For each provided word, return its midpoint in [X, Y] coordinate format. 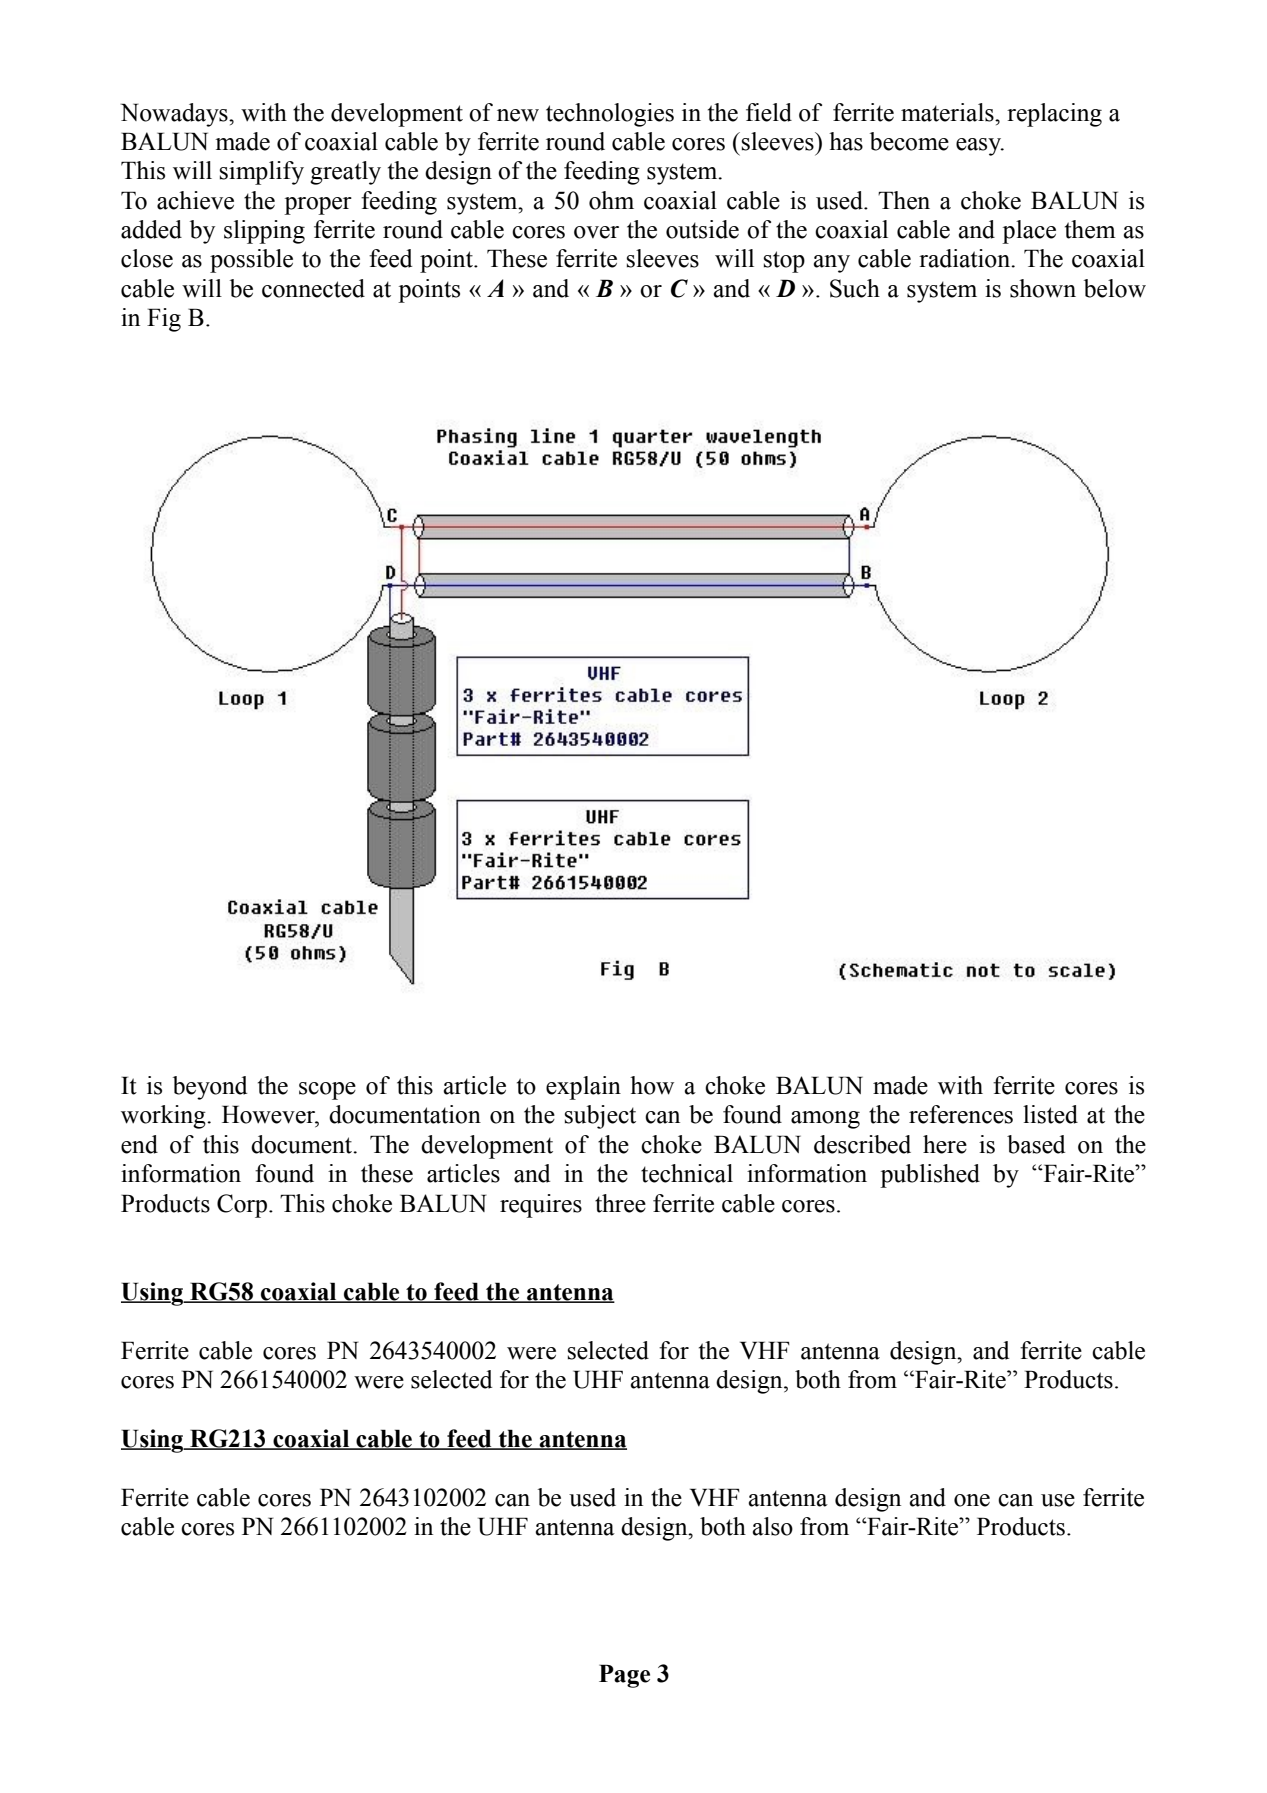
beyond [210, 1088]
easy [980, 147]
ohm [611, 200]
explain [583, 1088]
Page [624, 1676]
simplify [262, 173]
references [961, 1114]
